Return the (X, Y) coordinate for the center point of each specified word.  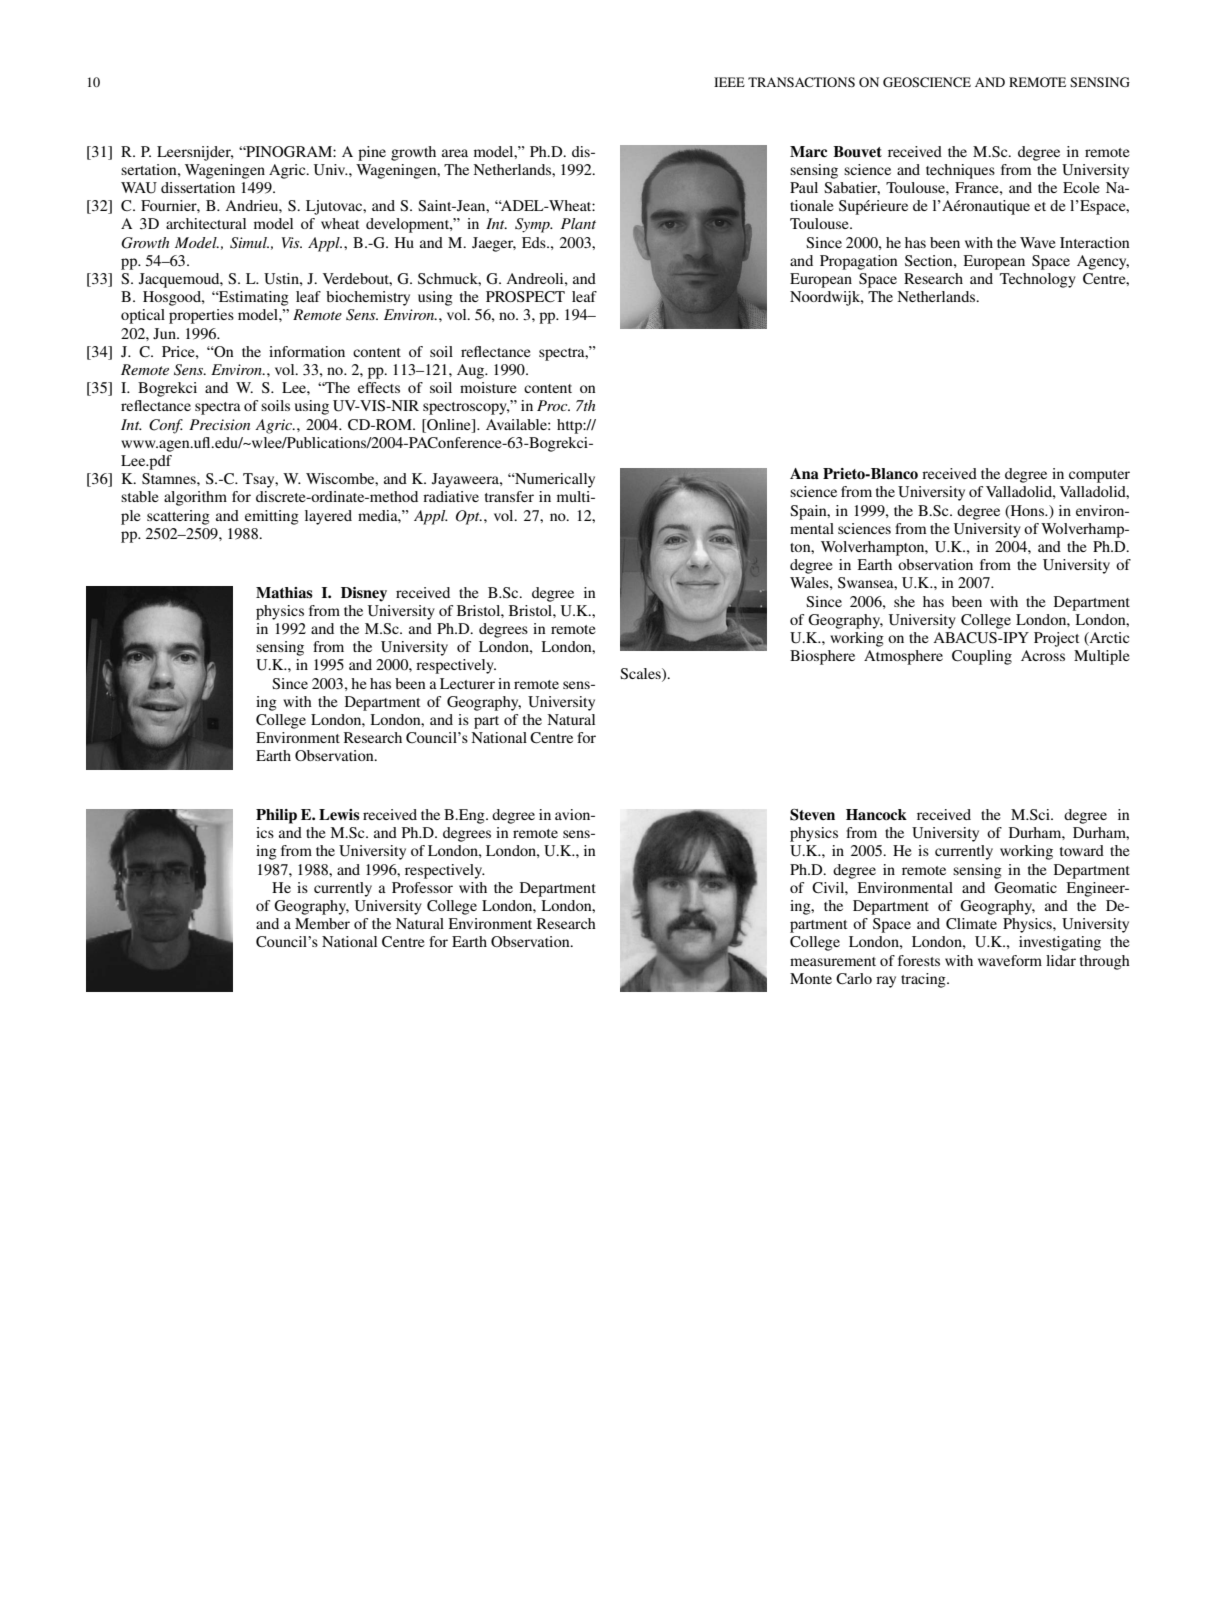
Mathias (284, 592)
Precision (219, 424)
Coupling (982, 657)
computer (1099, 476)
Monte (811, 978)
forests (919, 960)
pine (372, 153)
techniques (960, 171)
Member (322, 923)
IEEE (729, 82)
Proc (553, 405)
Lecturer (467, 683)
